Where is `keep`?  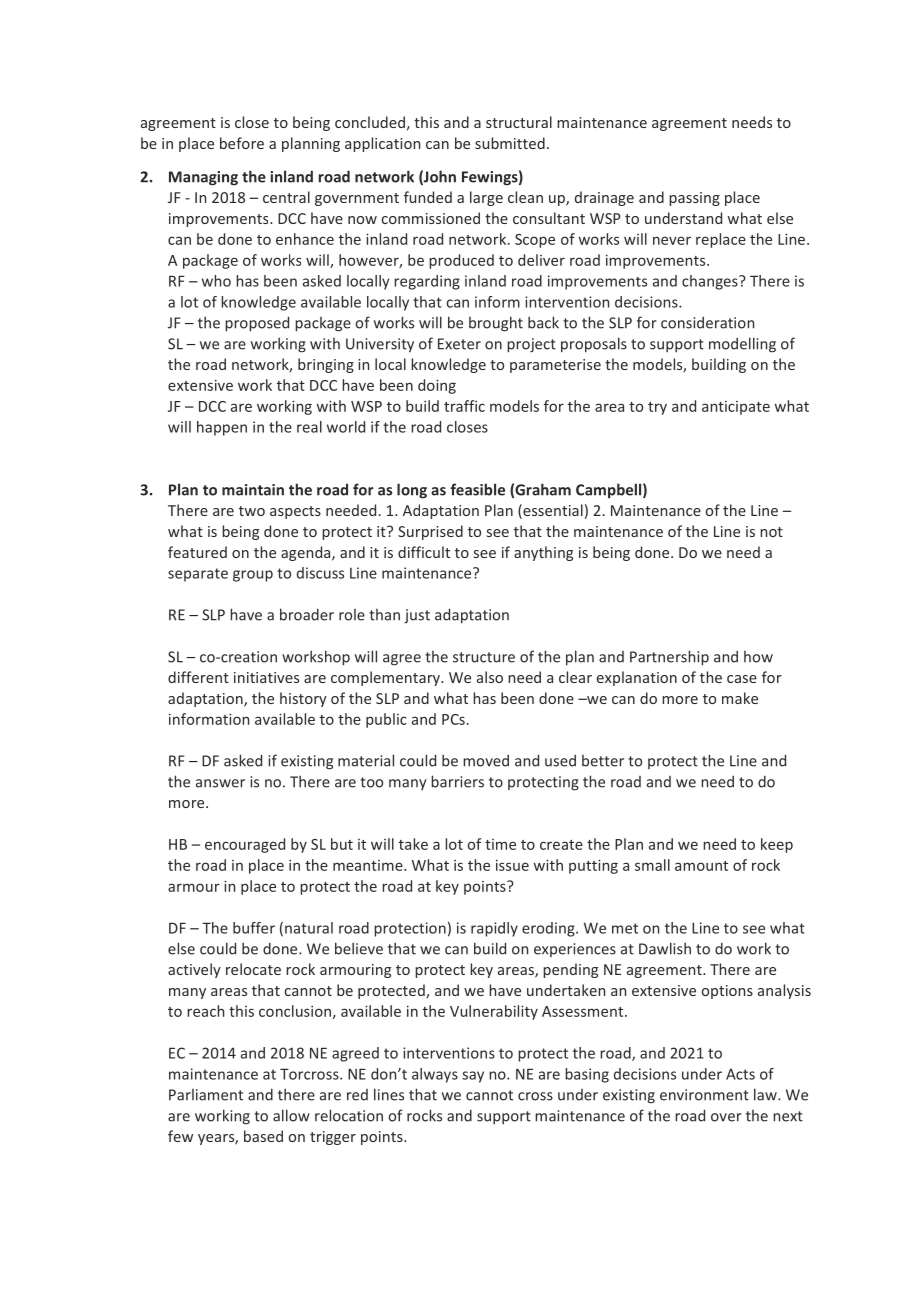
keep is located at coordinates (777, 845).
